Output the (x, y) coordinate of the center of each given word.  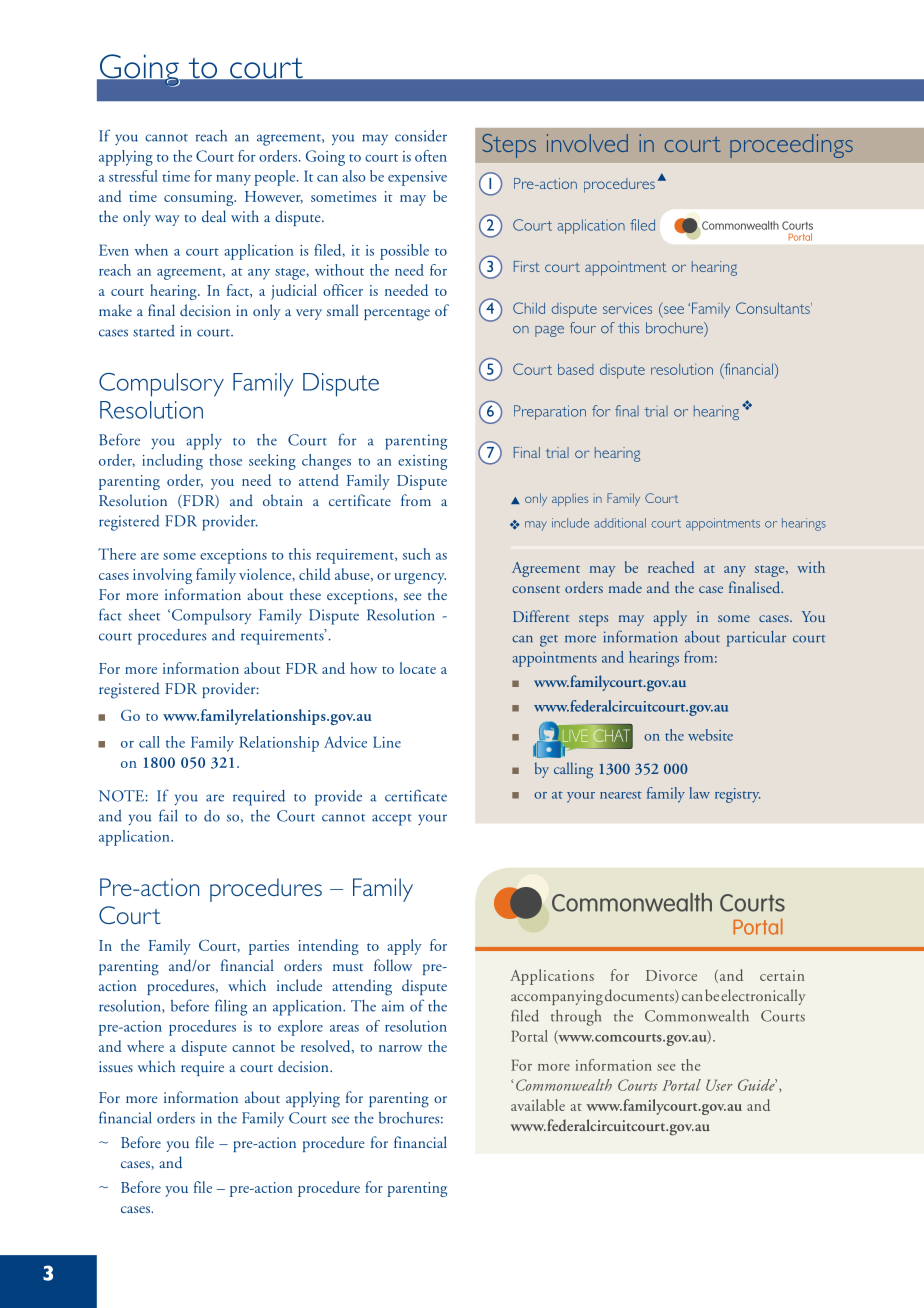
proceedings (791, 146)
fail (168, 815)
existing (422, 462)
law (699, 793)
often (431, 156)
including (172, 462)
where (145, 1046)
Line (387, 742)
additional (620, 523)
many (233, 180)
